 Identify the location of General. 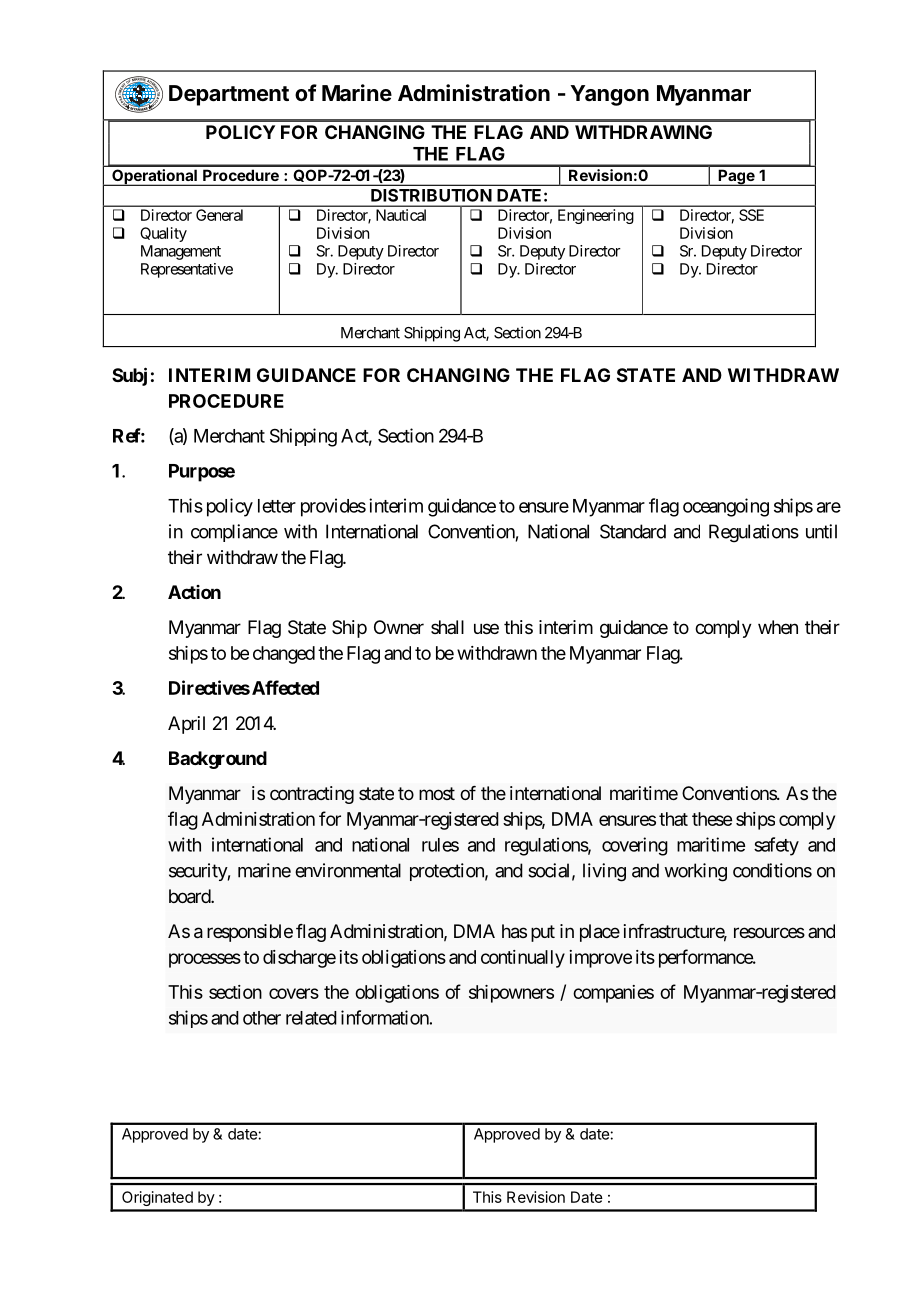
(219, 215).
